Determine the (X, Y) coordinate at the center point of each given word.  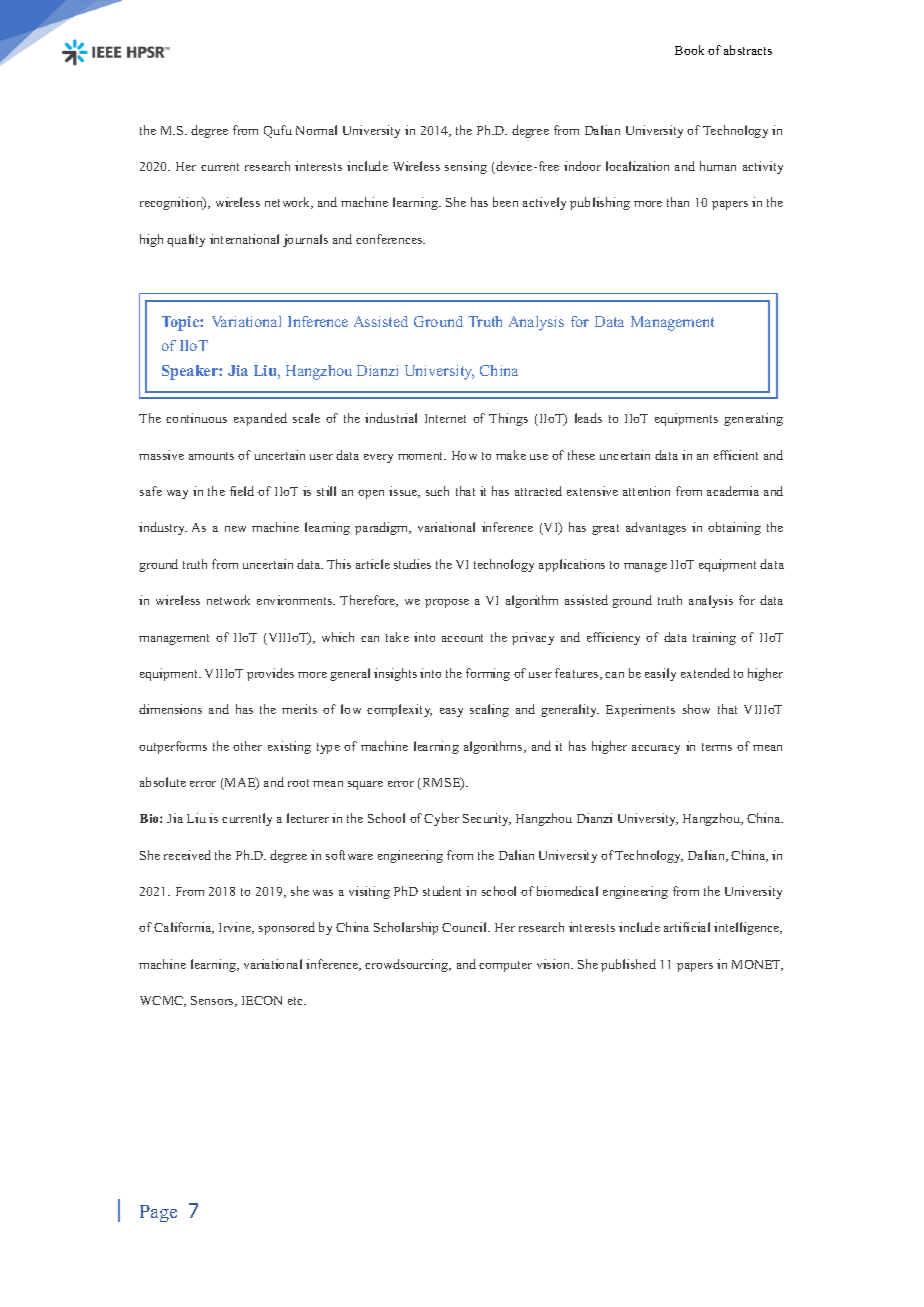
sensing (466, 167)
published (628, 965)
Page (158, 1213)
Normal (316, 130)
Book (689, 50)
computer (505, 966)
